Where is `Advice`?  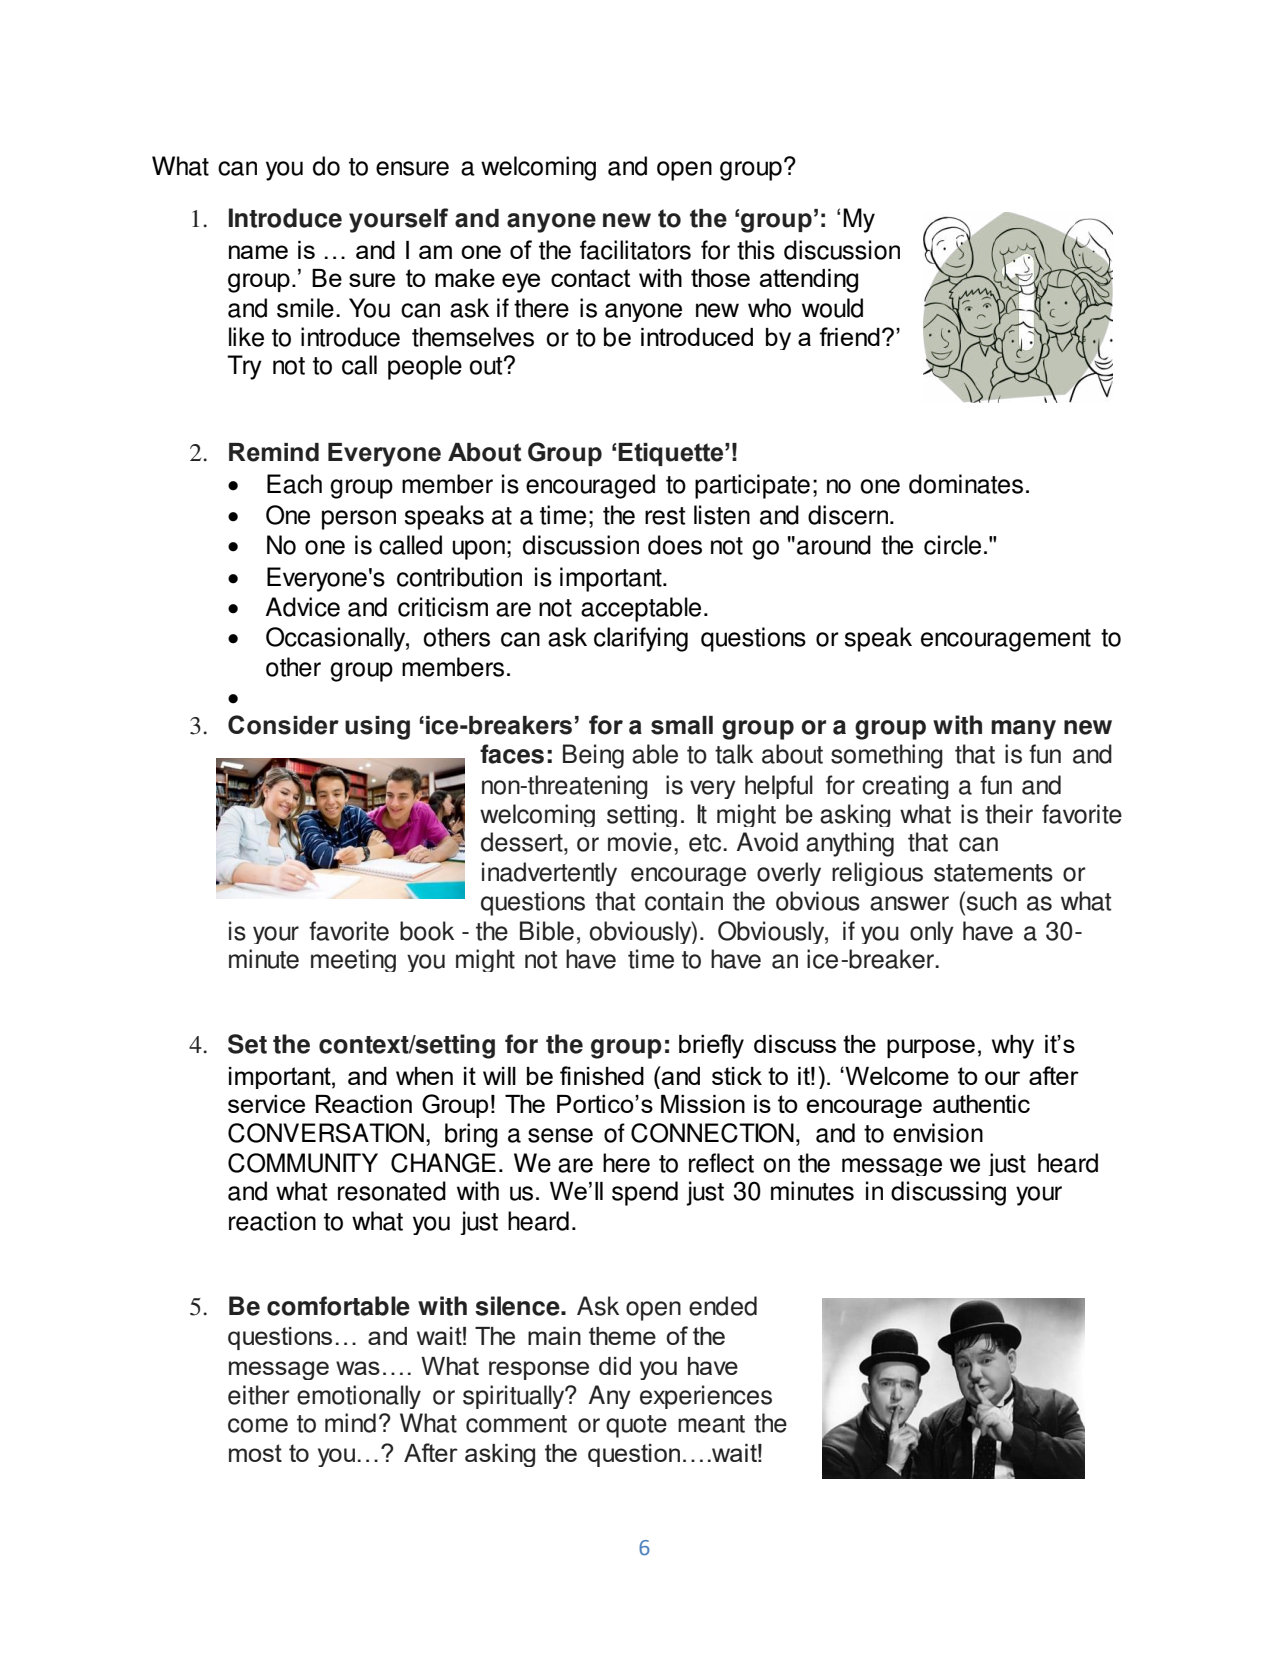 Advice is located at coordinates (303, 607).
